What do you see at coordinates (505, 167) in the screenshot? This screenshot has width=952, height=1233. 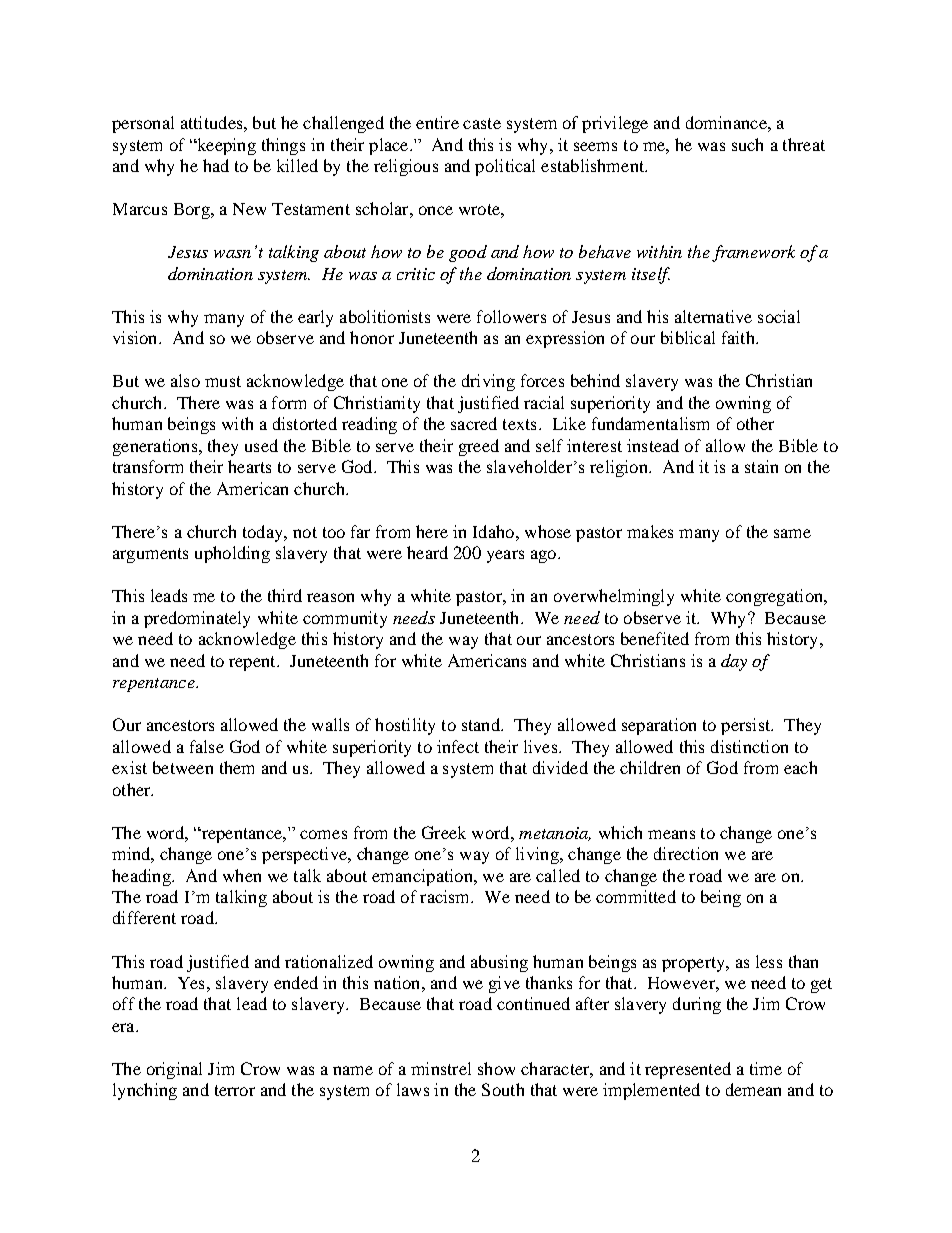 I see `political` at bounding box center [505, 167].
